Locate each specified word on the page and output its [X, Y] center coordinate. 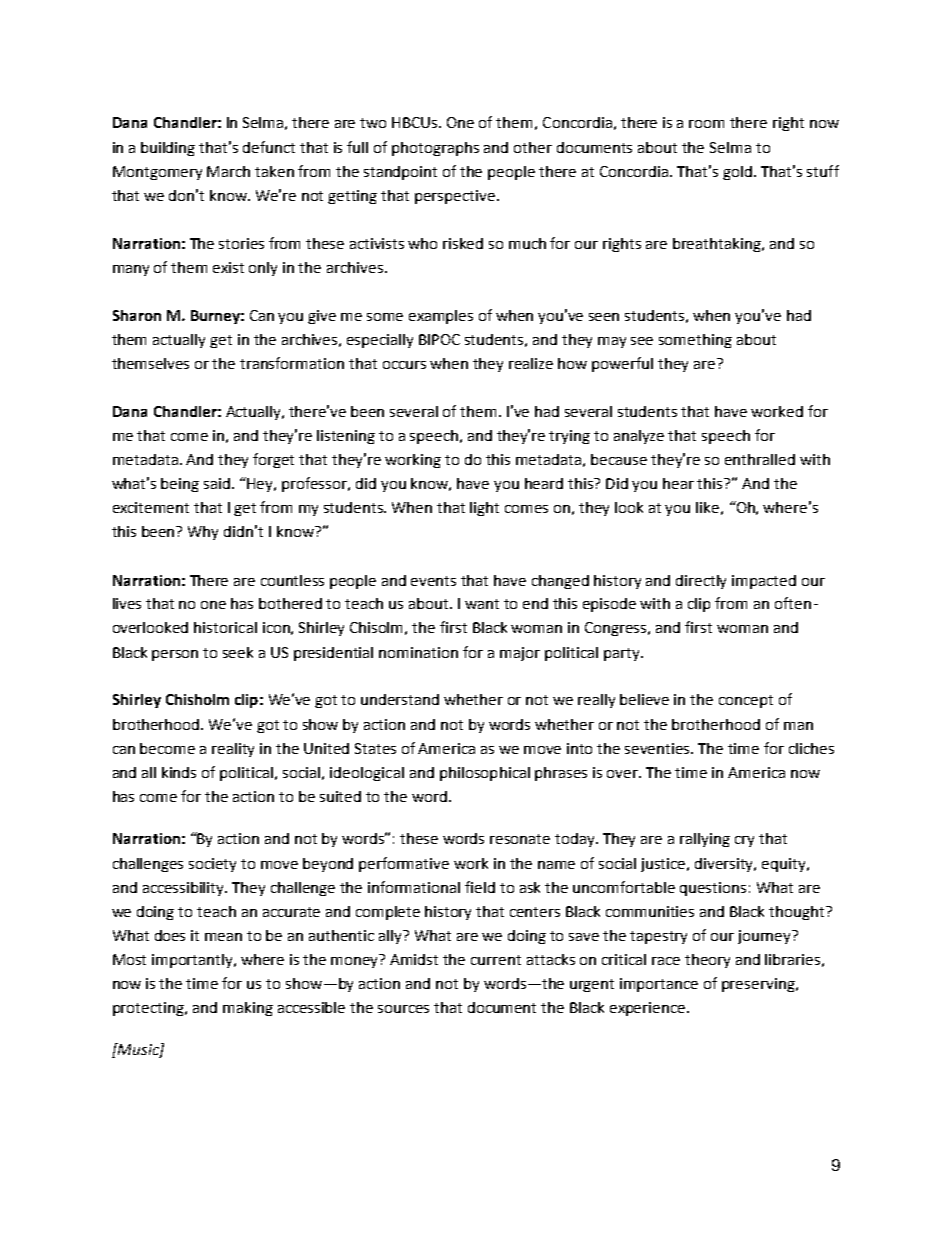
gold [739, 173]
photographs [435, 149]
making [248, 1009]
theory [707, 961]
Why [203, 533]
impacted [764, 582]
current [496, 960]
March [228, 171]
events [433, 581]
